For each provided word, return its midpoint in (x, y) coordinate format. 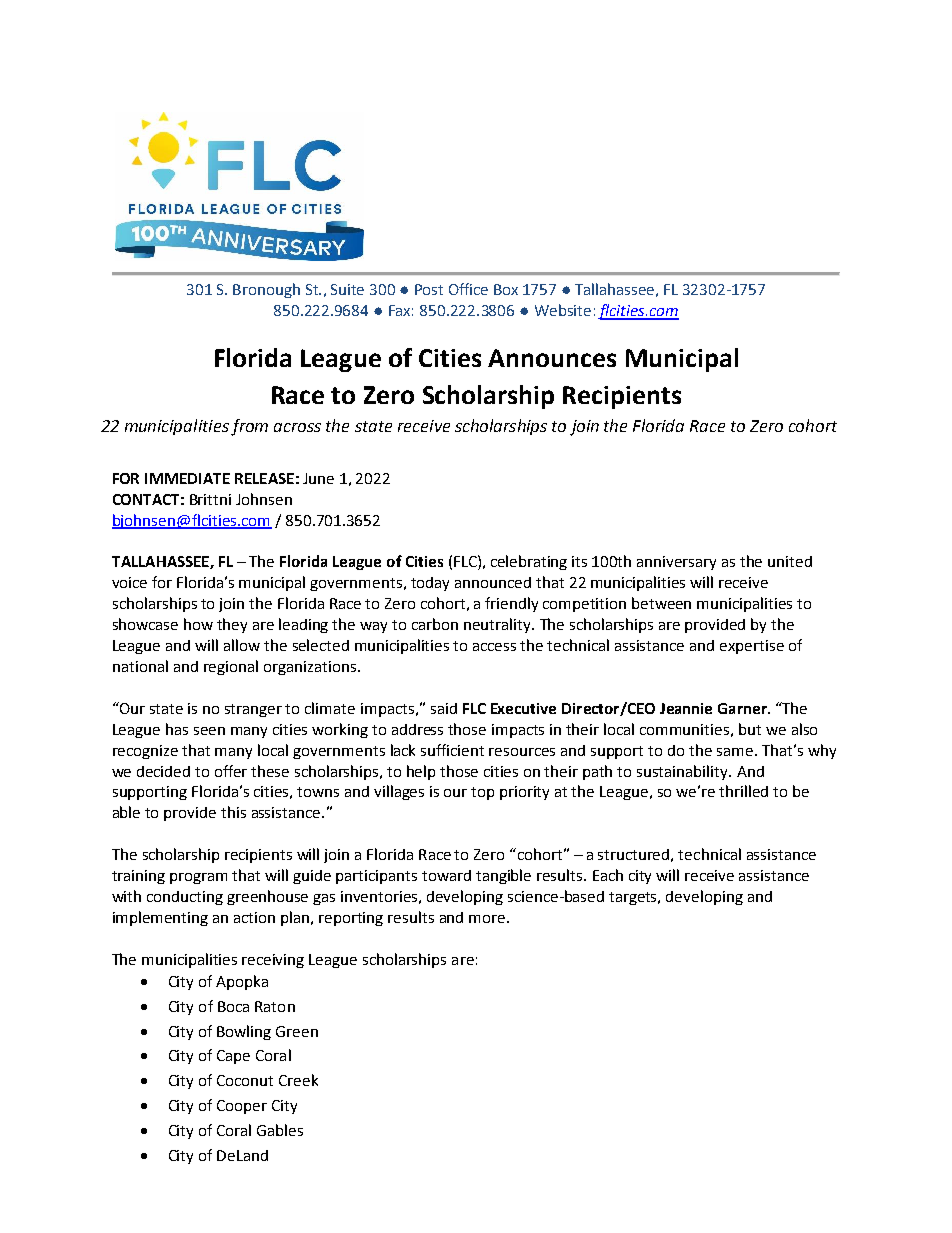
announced (493, 582)
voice (129, 582)
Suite (347, 289)
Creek (298, 1080)
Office (468, 289)
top (482, 793)
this (233, 812)
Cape (233, 1057)
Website (563, 310)
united (790, 561)
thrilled (743, 791)
